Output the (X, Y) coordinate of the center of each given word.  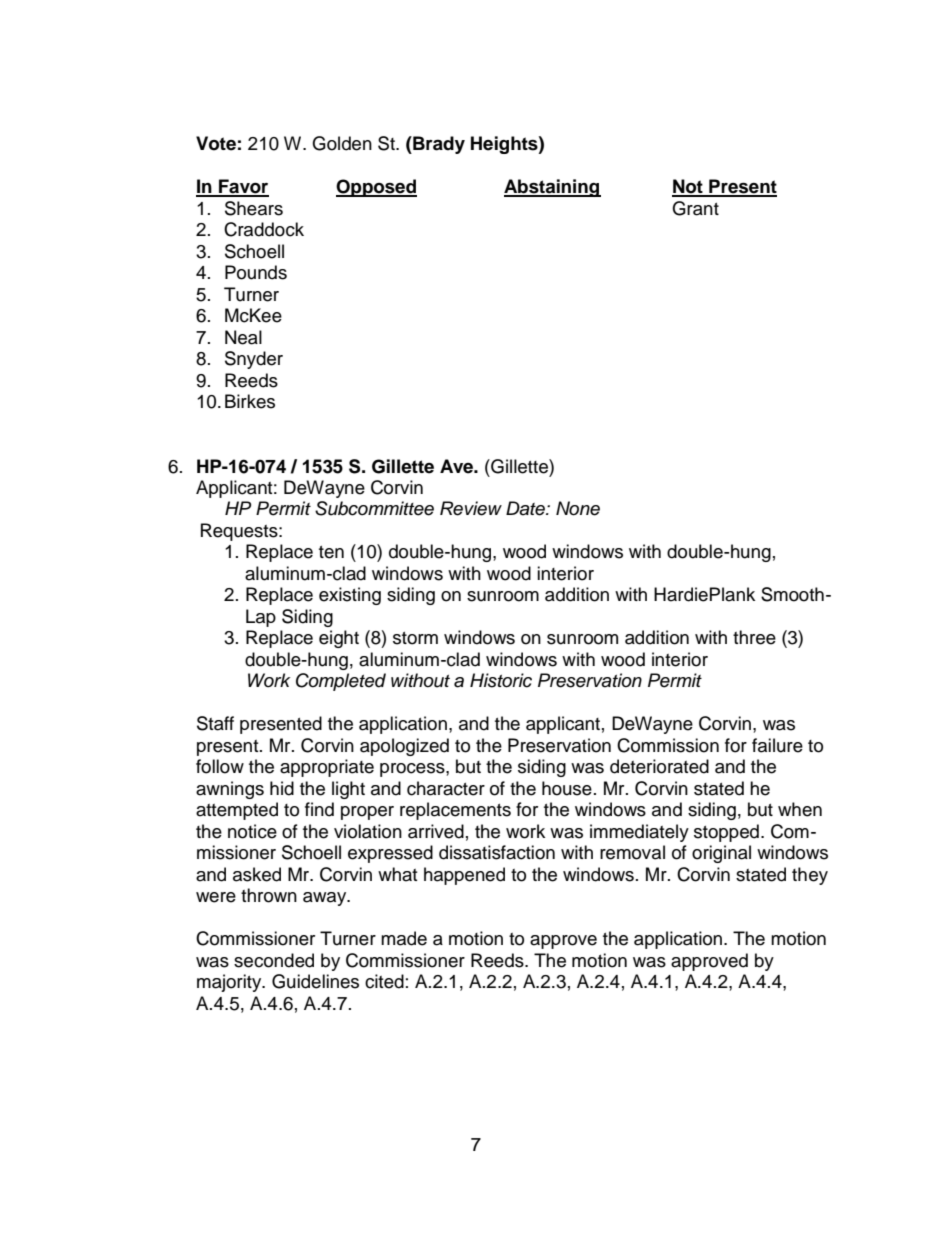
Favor (243, 187)
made (404, 938)
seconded (274, 960)
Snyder (254, 360)
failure (777, 745)
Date (526, 508)
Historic (501, 680)
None (578, 508)
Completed (341, 682)
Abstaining (552, 188)
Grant (695, 208)
